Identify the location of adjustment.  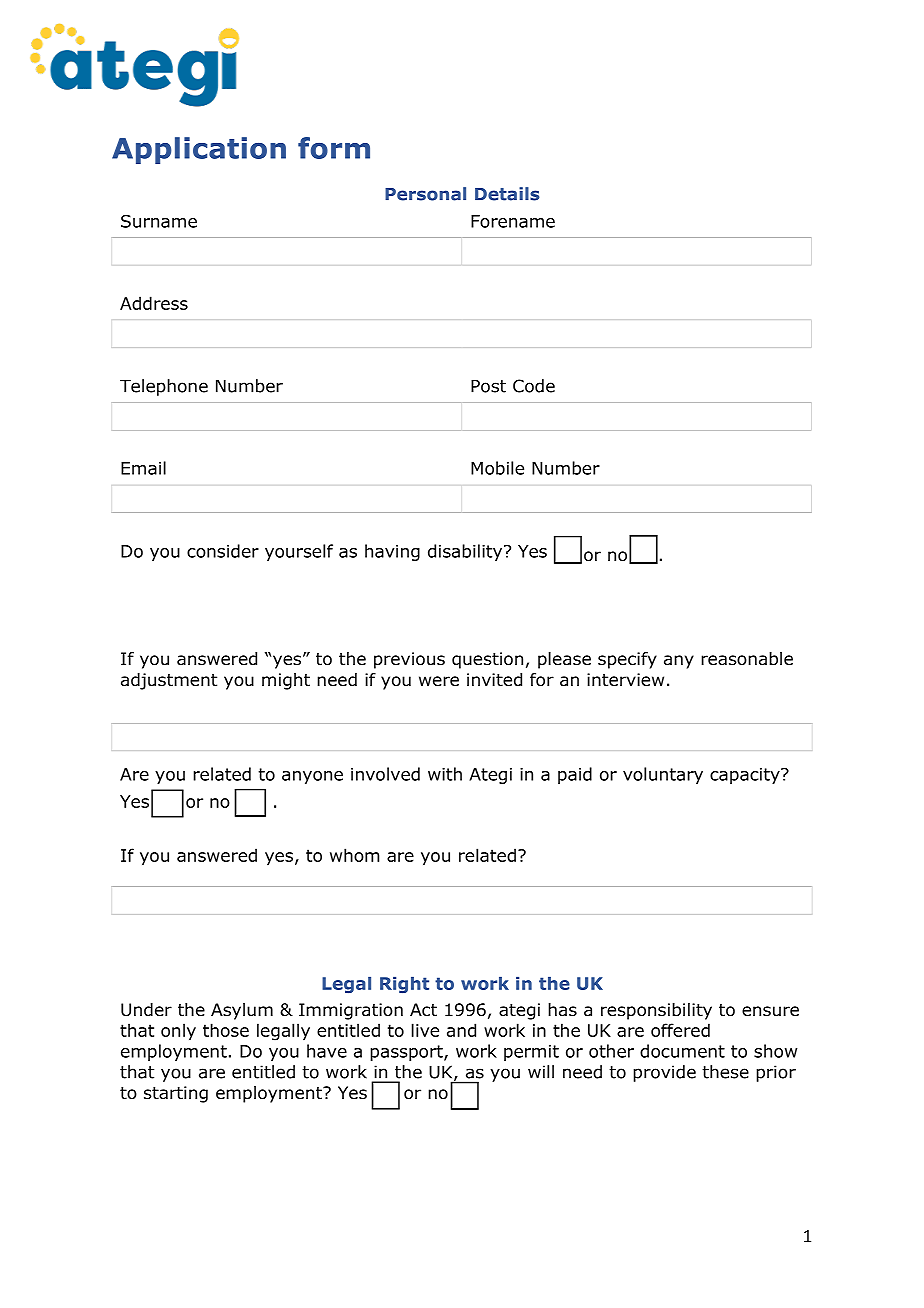
(169, 681).
